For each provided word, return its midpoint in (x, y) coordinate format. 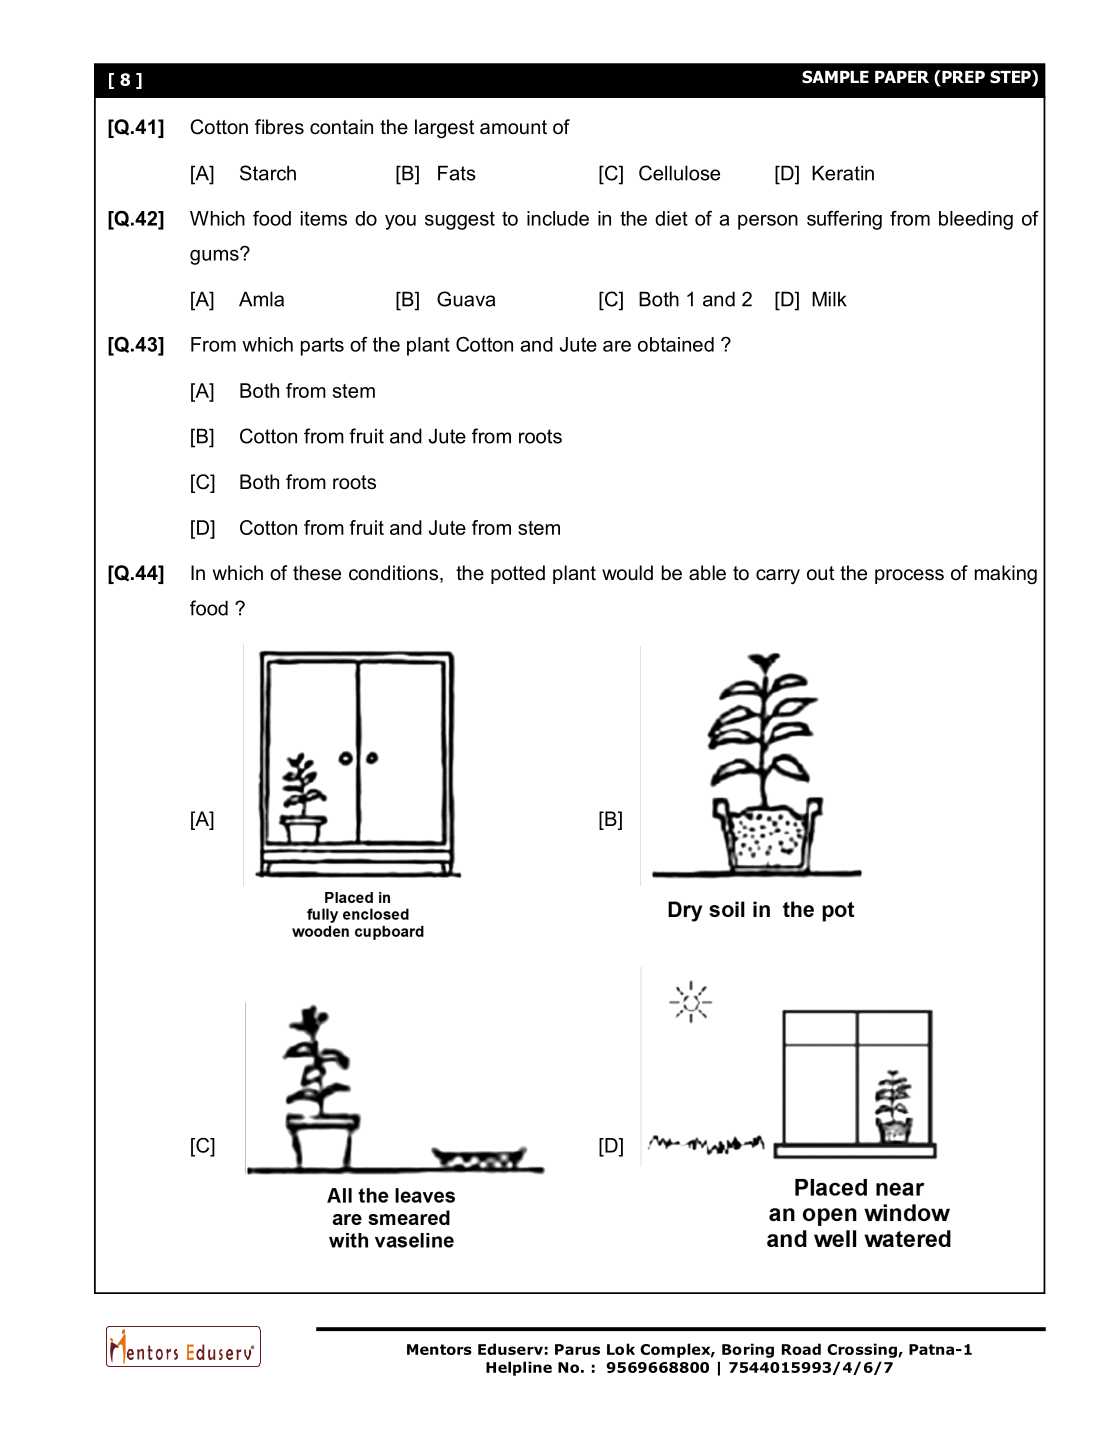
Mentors (439, 1349)
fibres (279, 127)
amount (513, 127)
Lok (621, 1349)
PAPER (902, 77)
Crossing (863, 1350)
